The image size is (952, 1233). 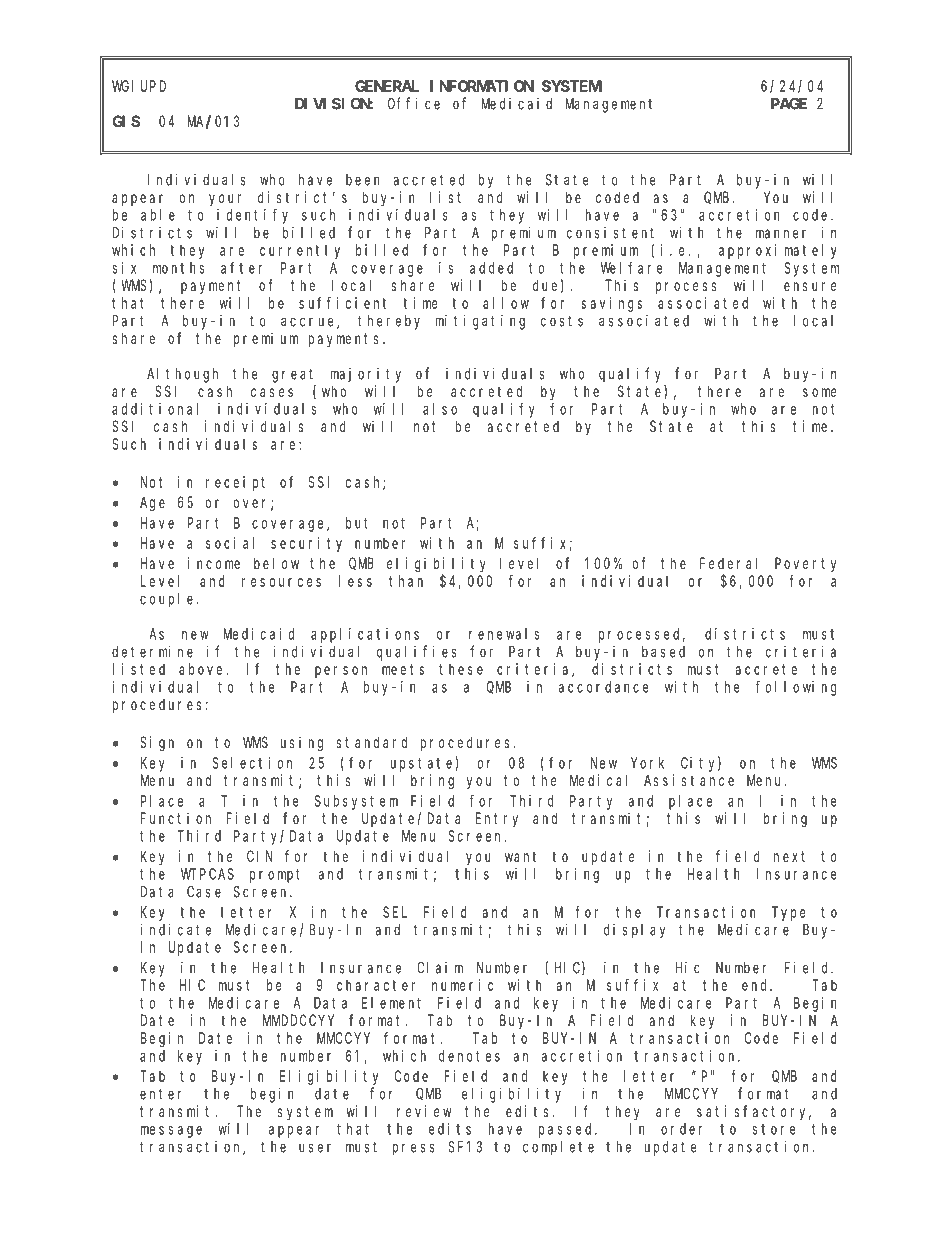 I want to click on Office, so click(x=414, y=103).
